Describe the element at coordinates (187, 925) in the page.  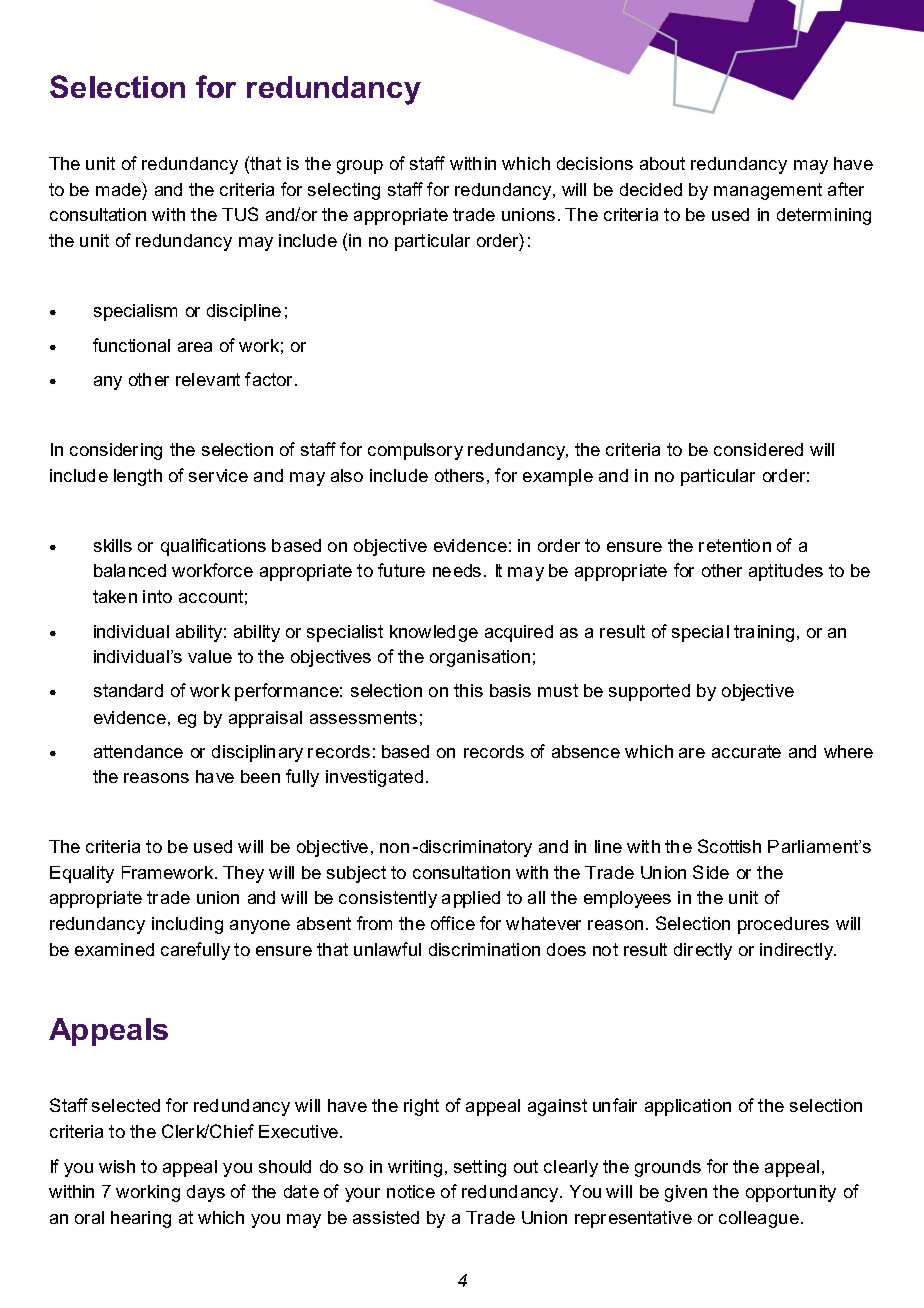
I see `including` at that location.
